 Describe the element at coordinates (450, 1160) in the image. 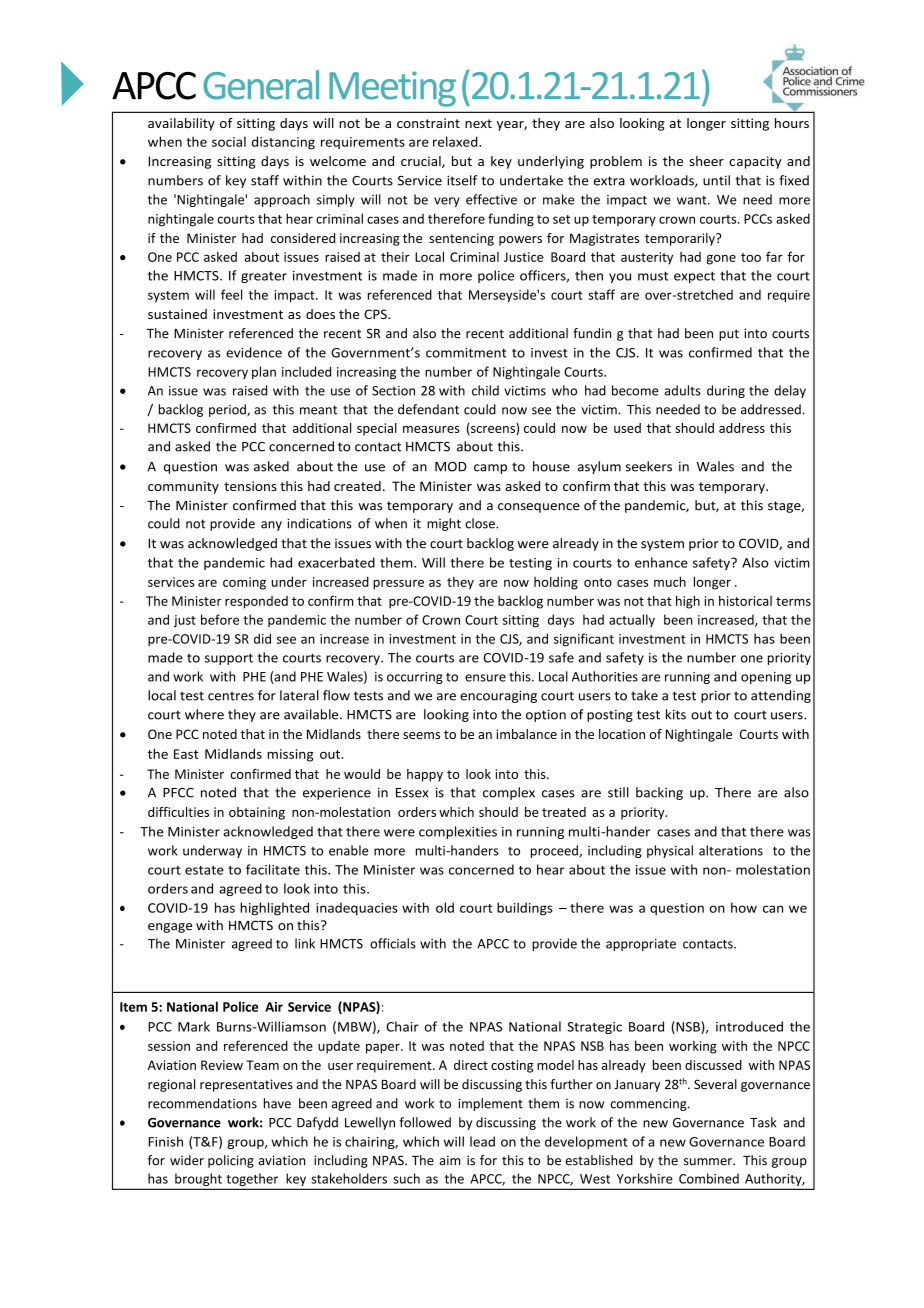

I see `aim` at that location.
